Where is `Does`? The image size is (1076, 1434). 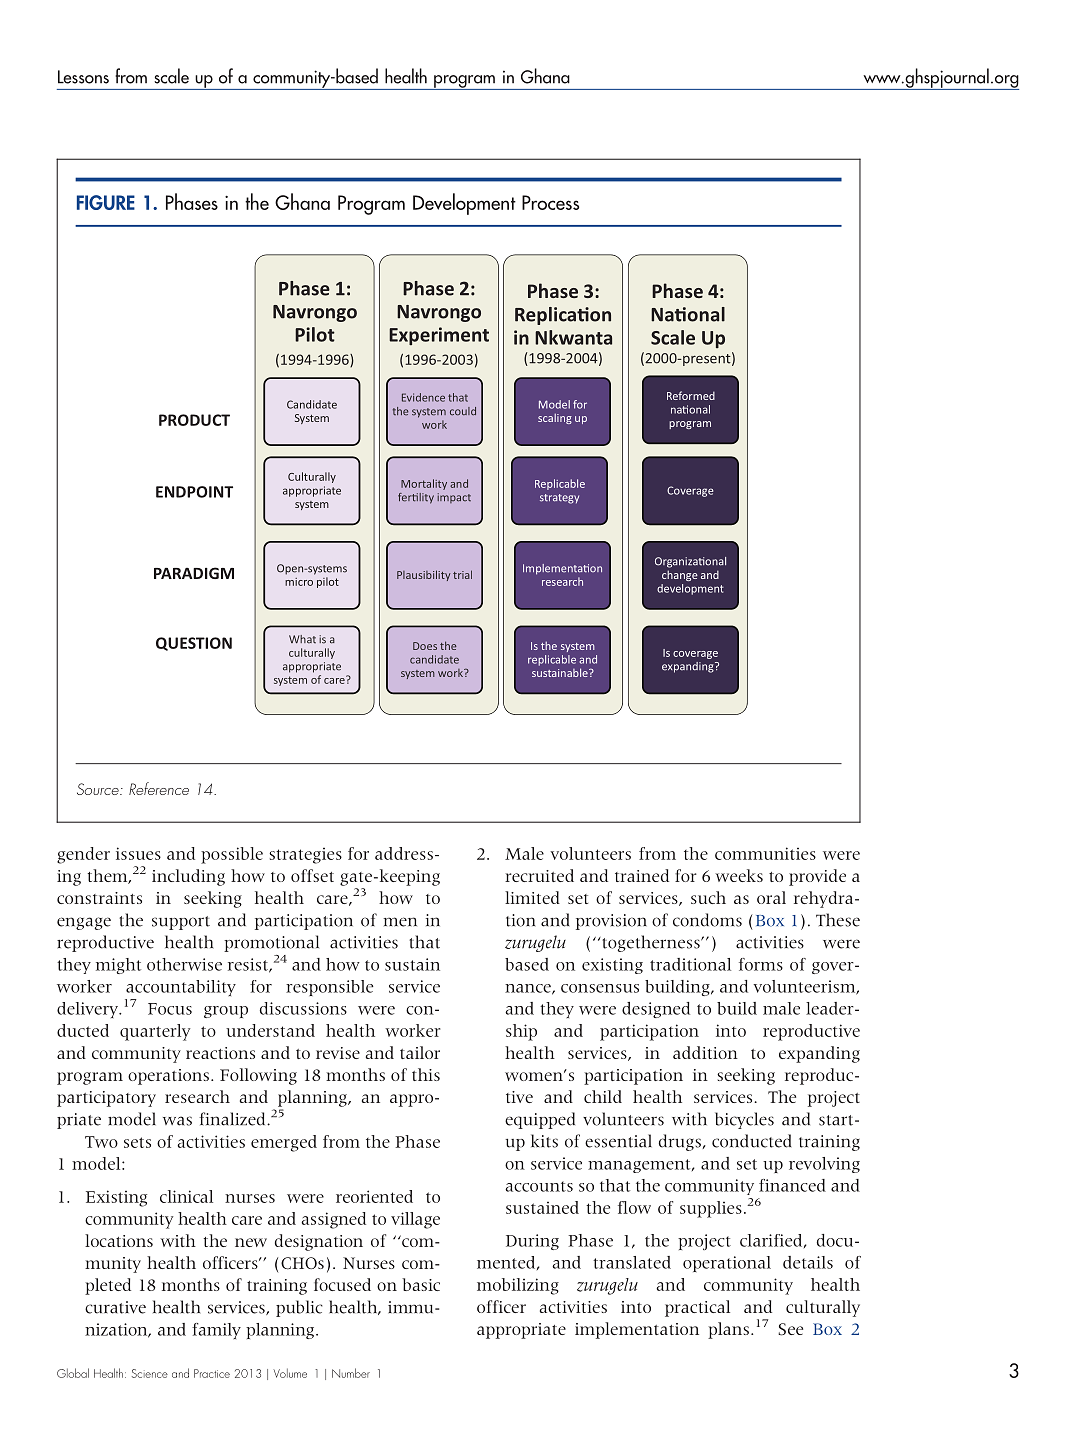 Does is located at coordinates (425, 646).
